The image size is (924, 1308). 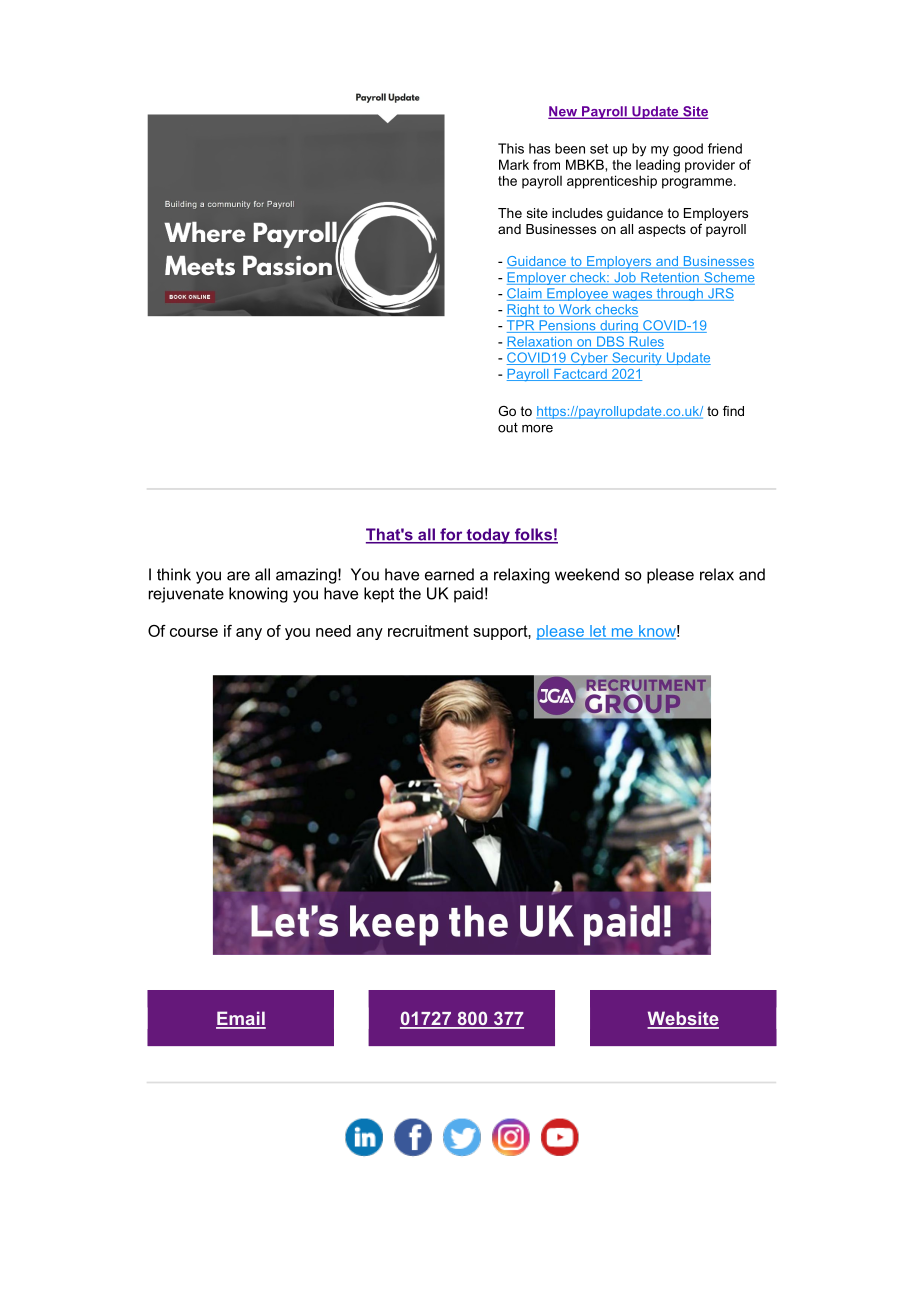 What do you see at coordinates (428, 631) in the page?
I see `recruitment` at bounding box center [428, 631].
